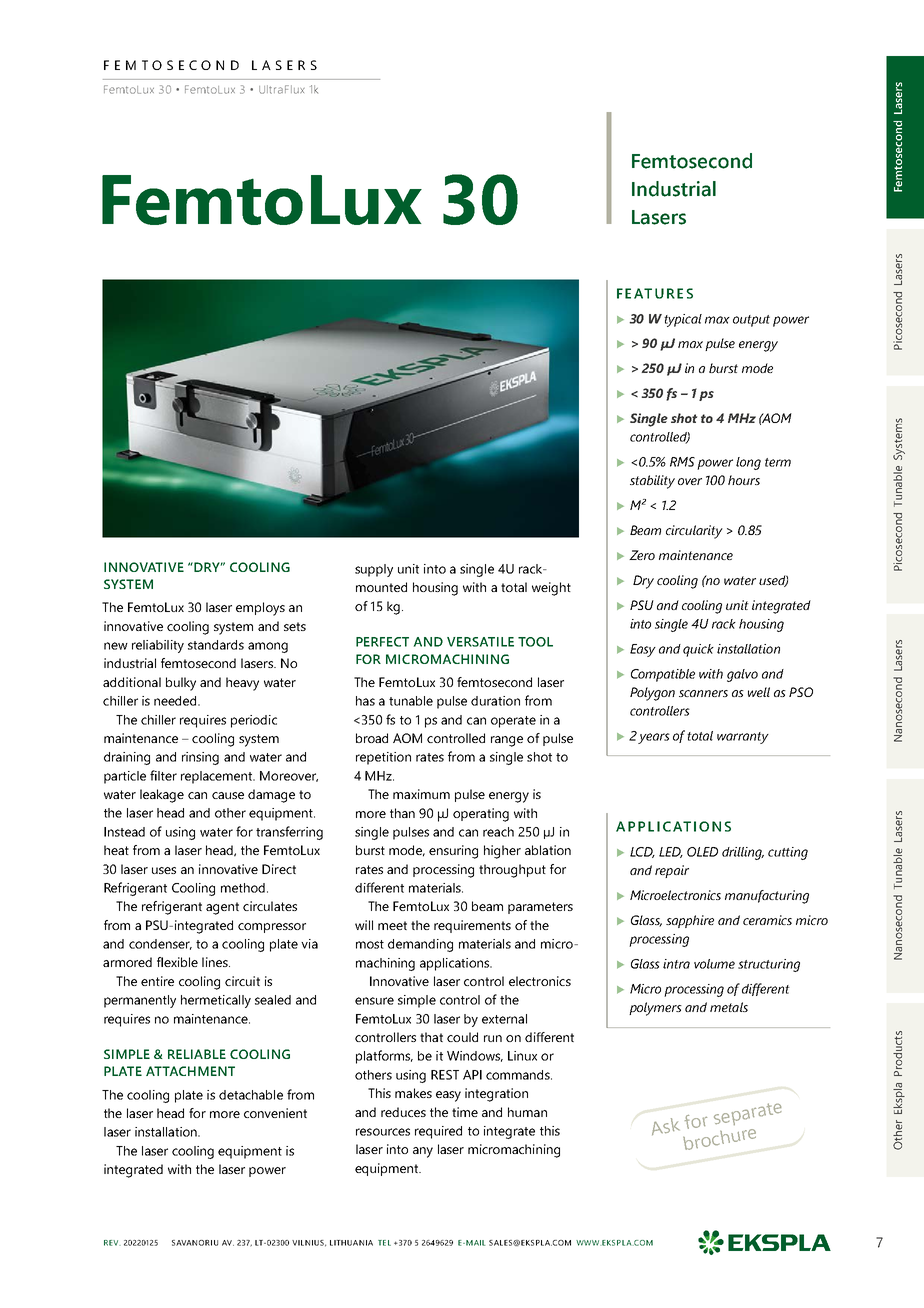 The height and width of the screenshot is (1308, 924). What do you see at coordinates (729, 1007) in the screenshot?
I see `metals` at bounding box center [729, 1007].
